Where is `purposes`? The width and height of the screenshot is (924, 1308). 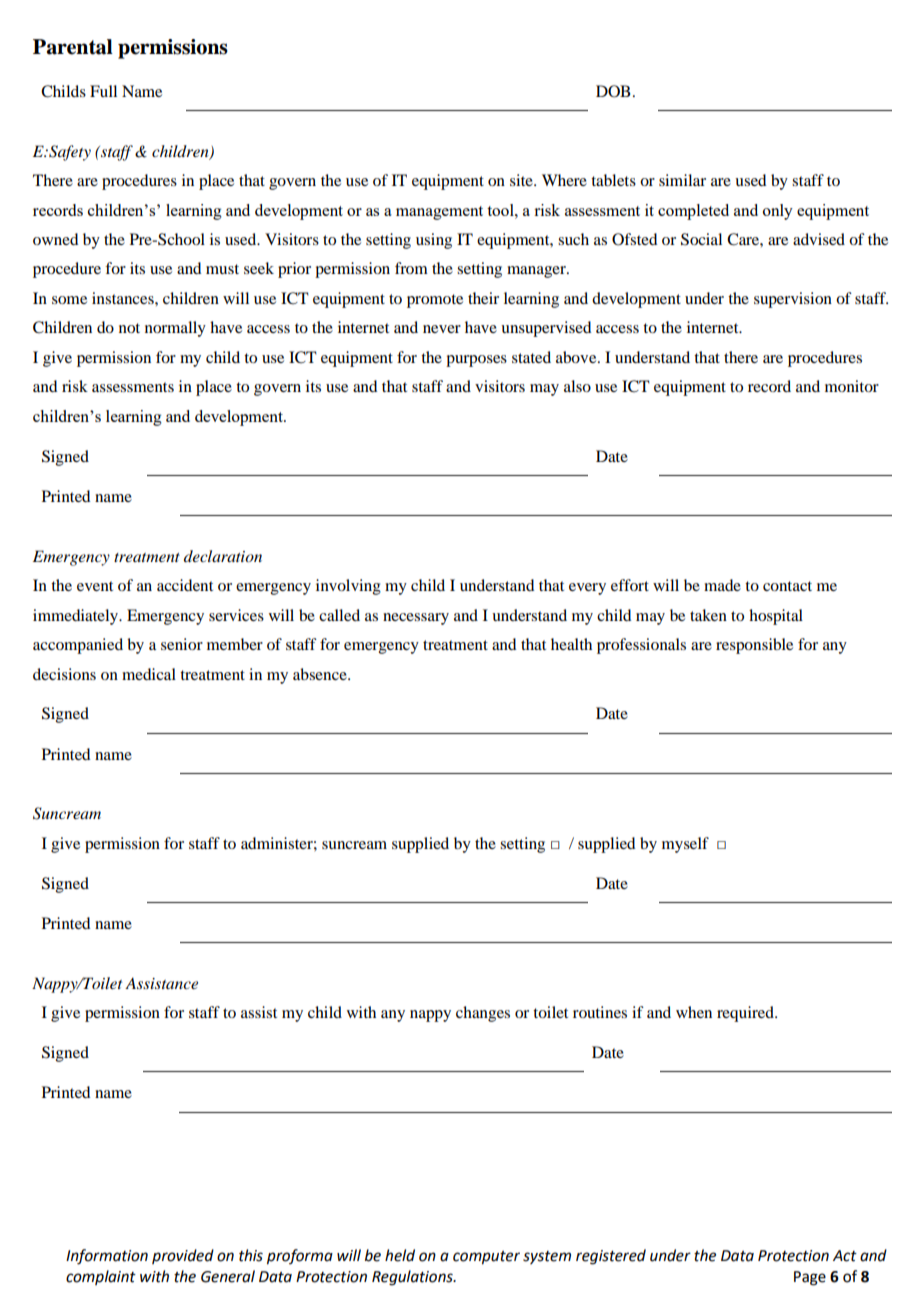
purposes is located at coordinates (476, 361).
